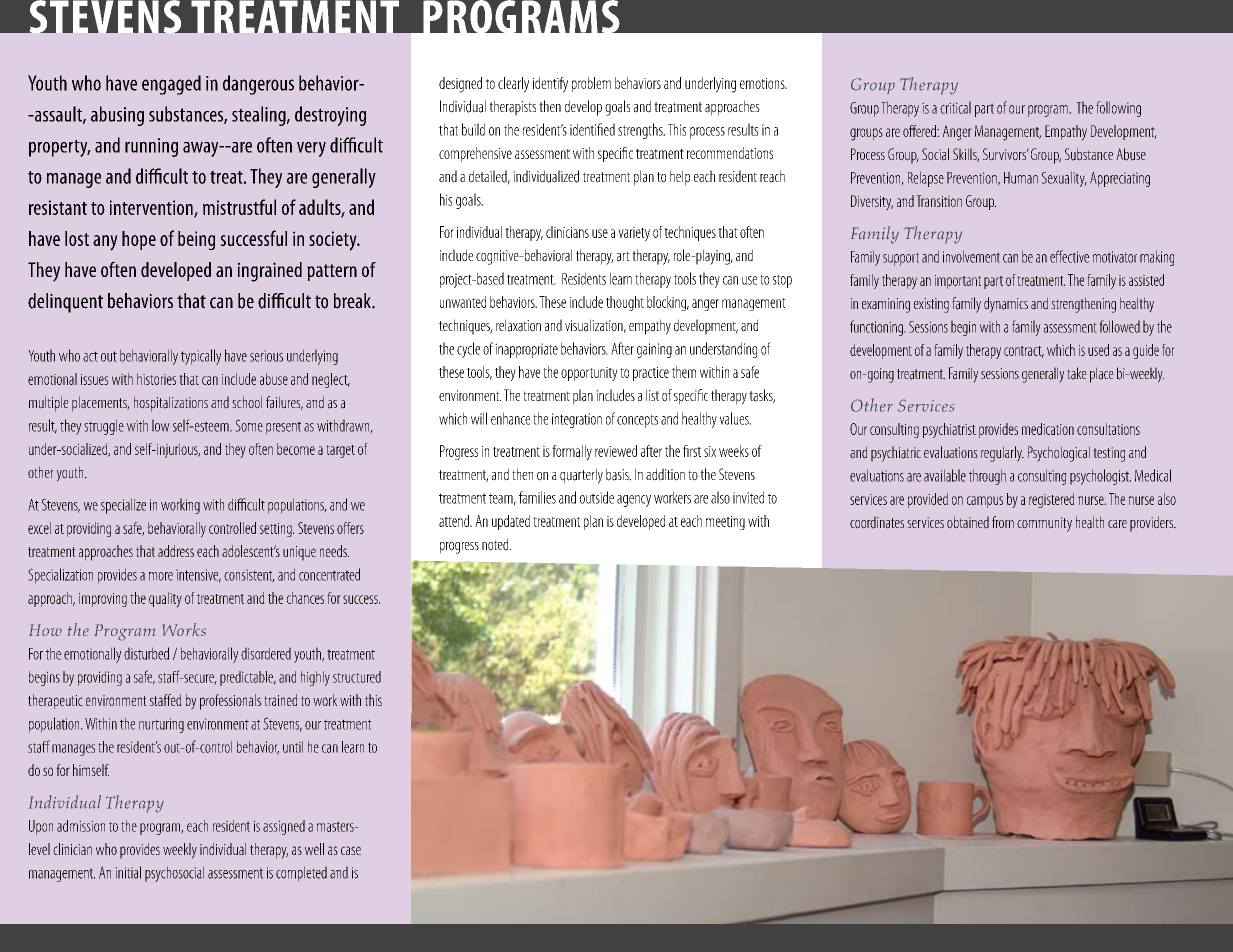  What do you see at coordinates (634, 234) in the image?
I see `variety` at bounding box center [634, 234].
